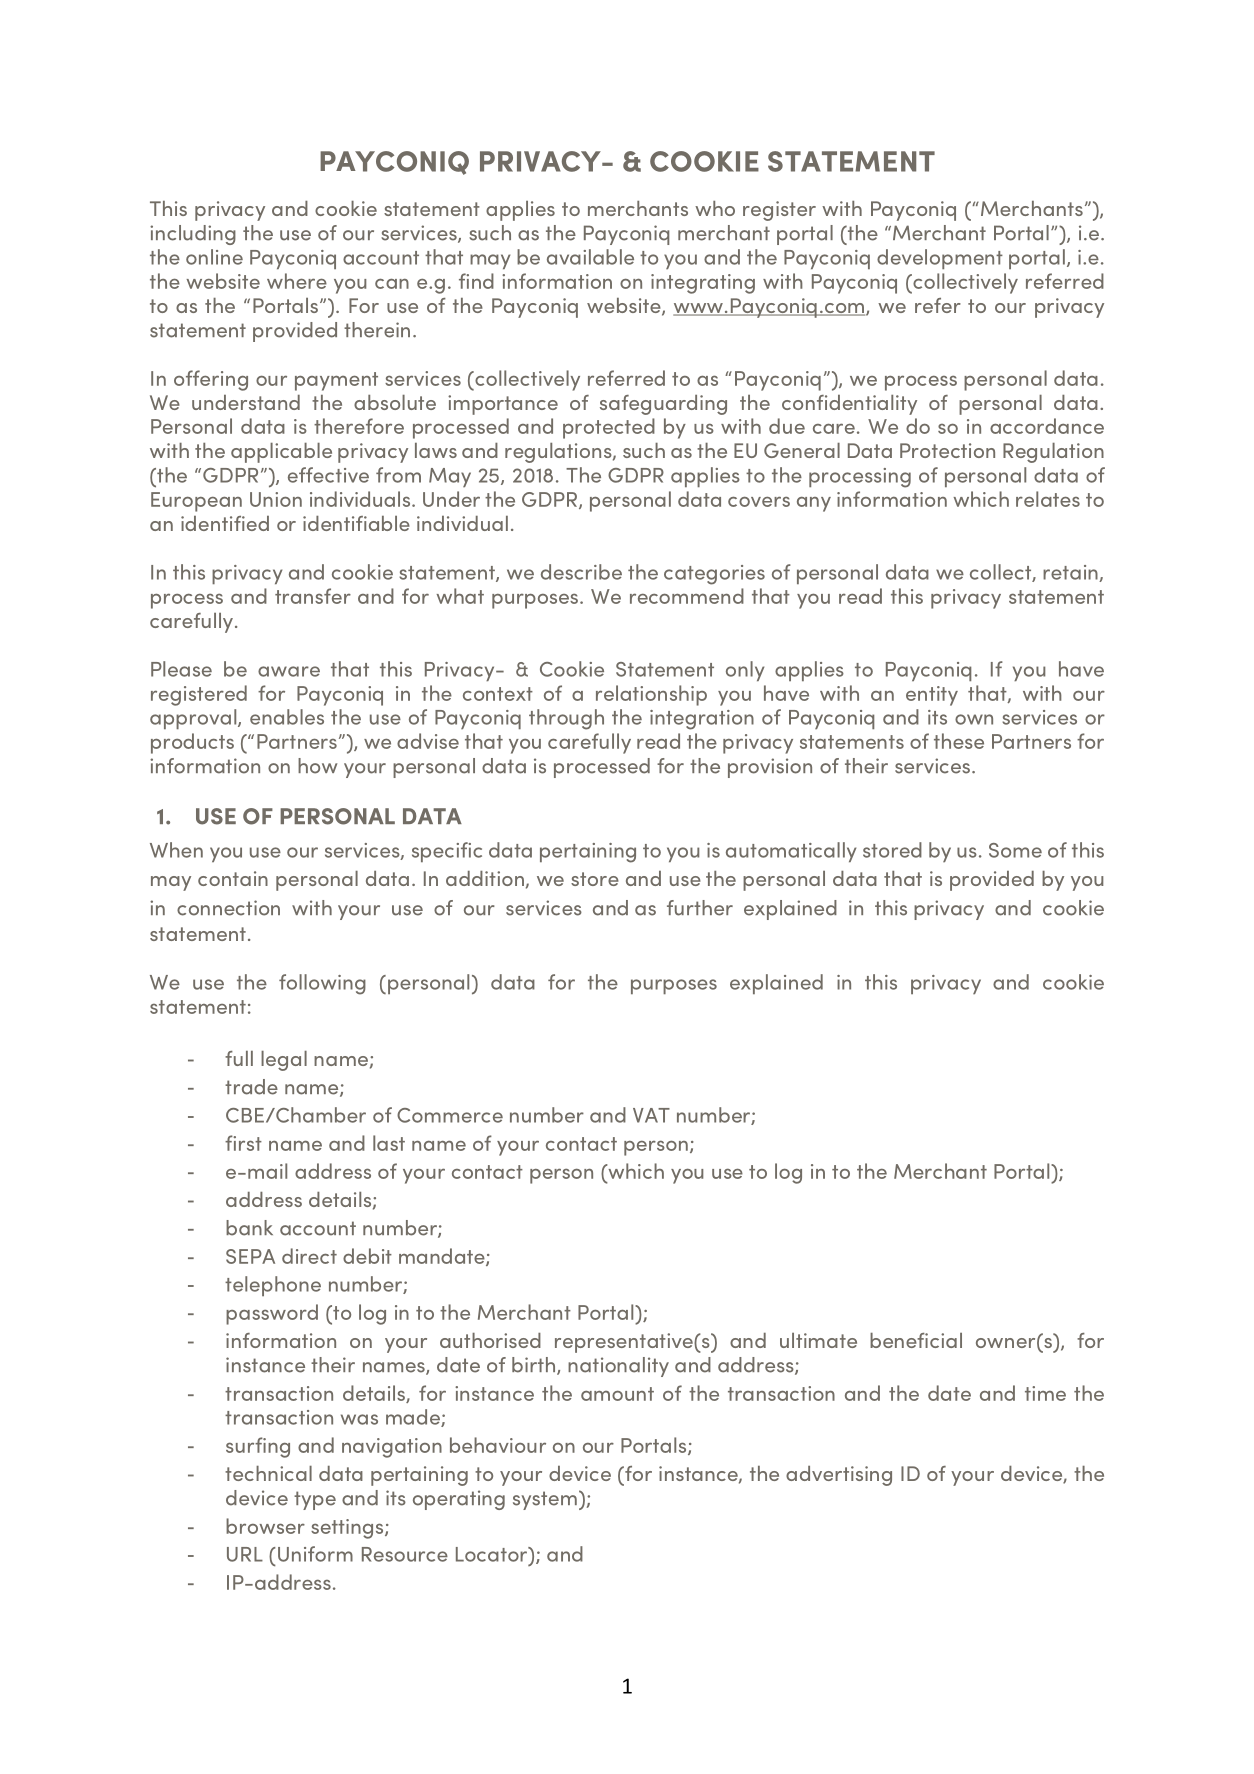 Image resolution: width=1254 pixels, height=1774 pixels. I want to click on system, so click(545, 1500).
